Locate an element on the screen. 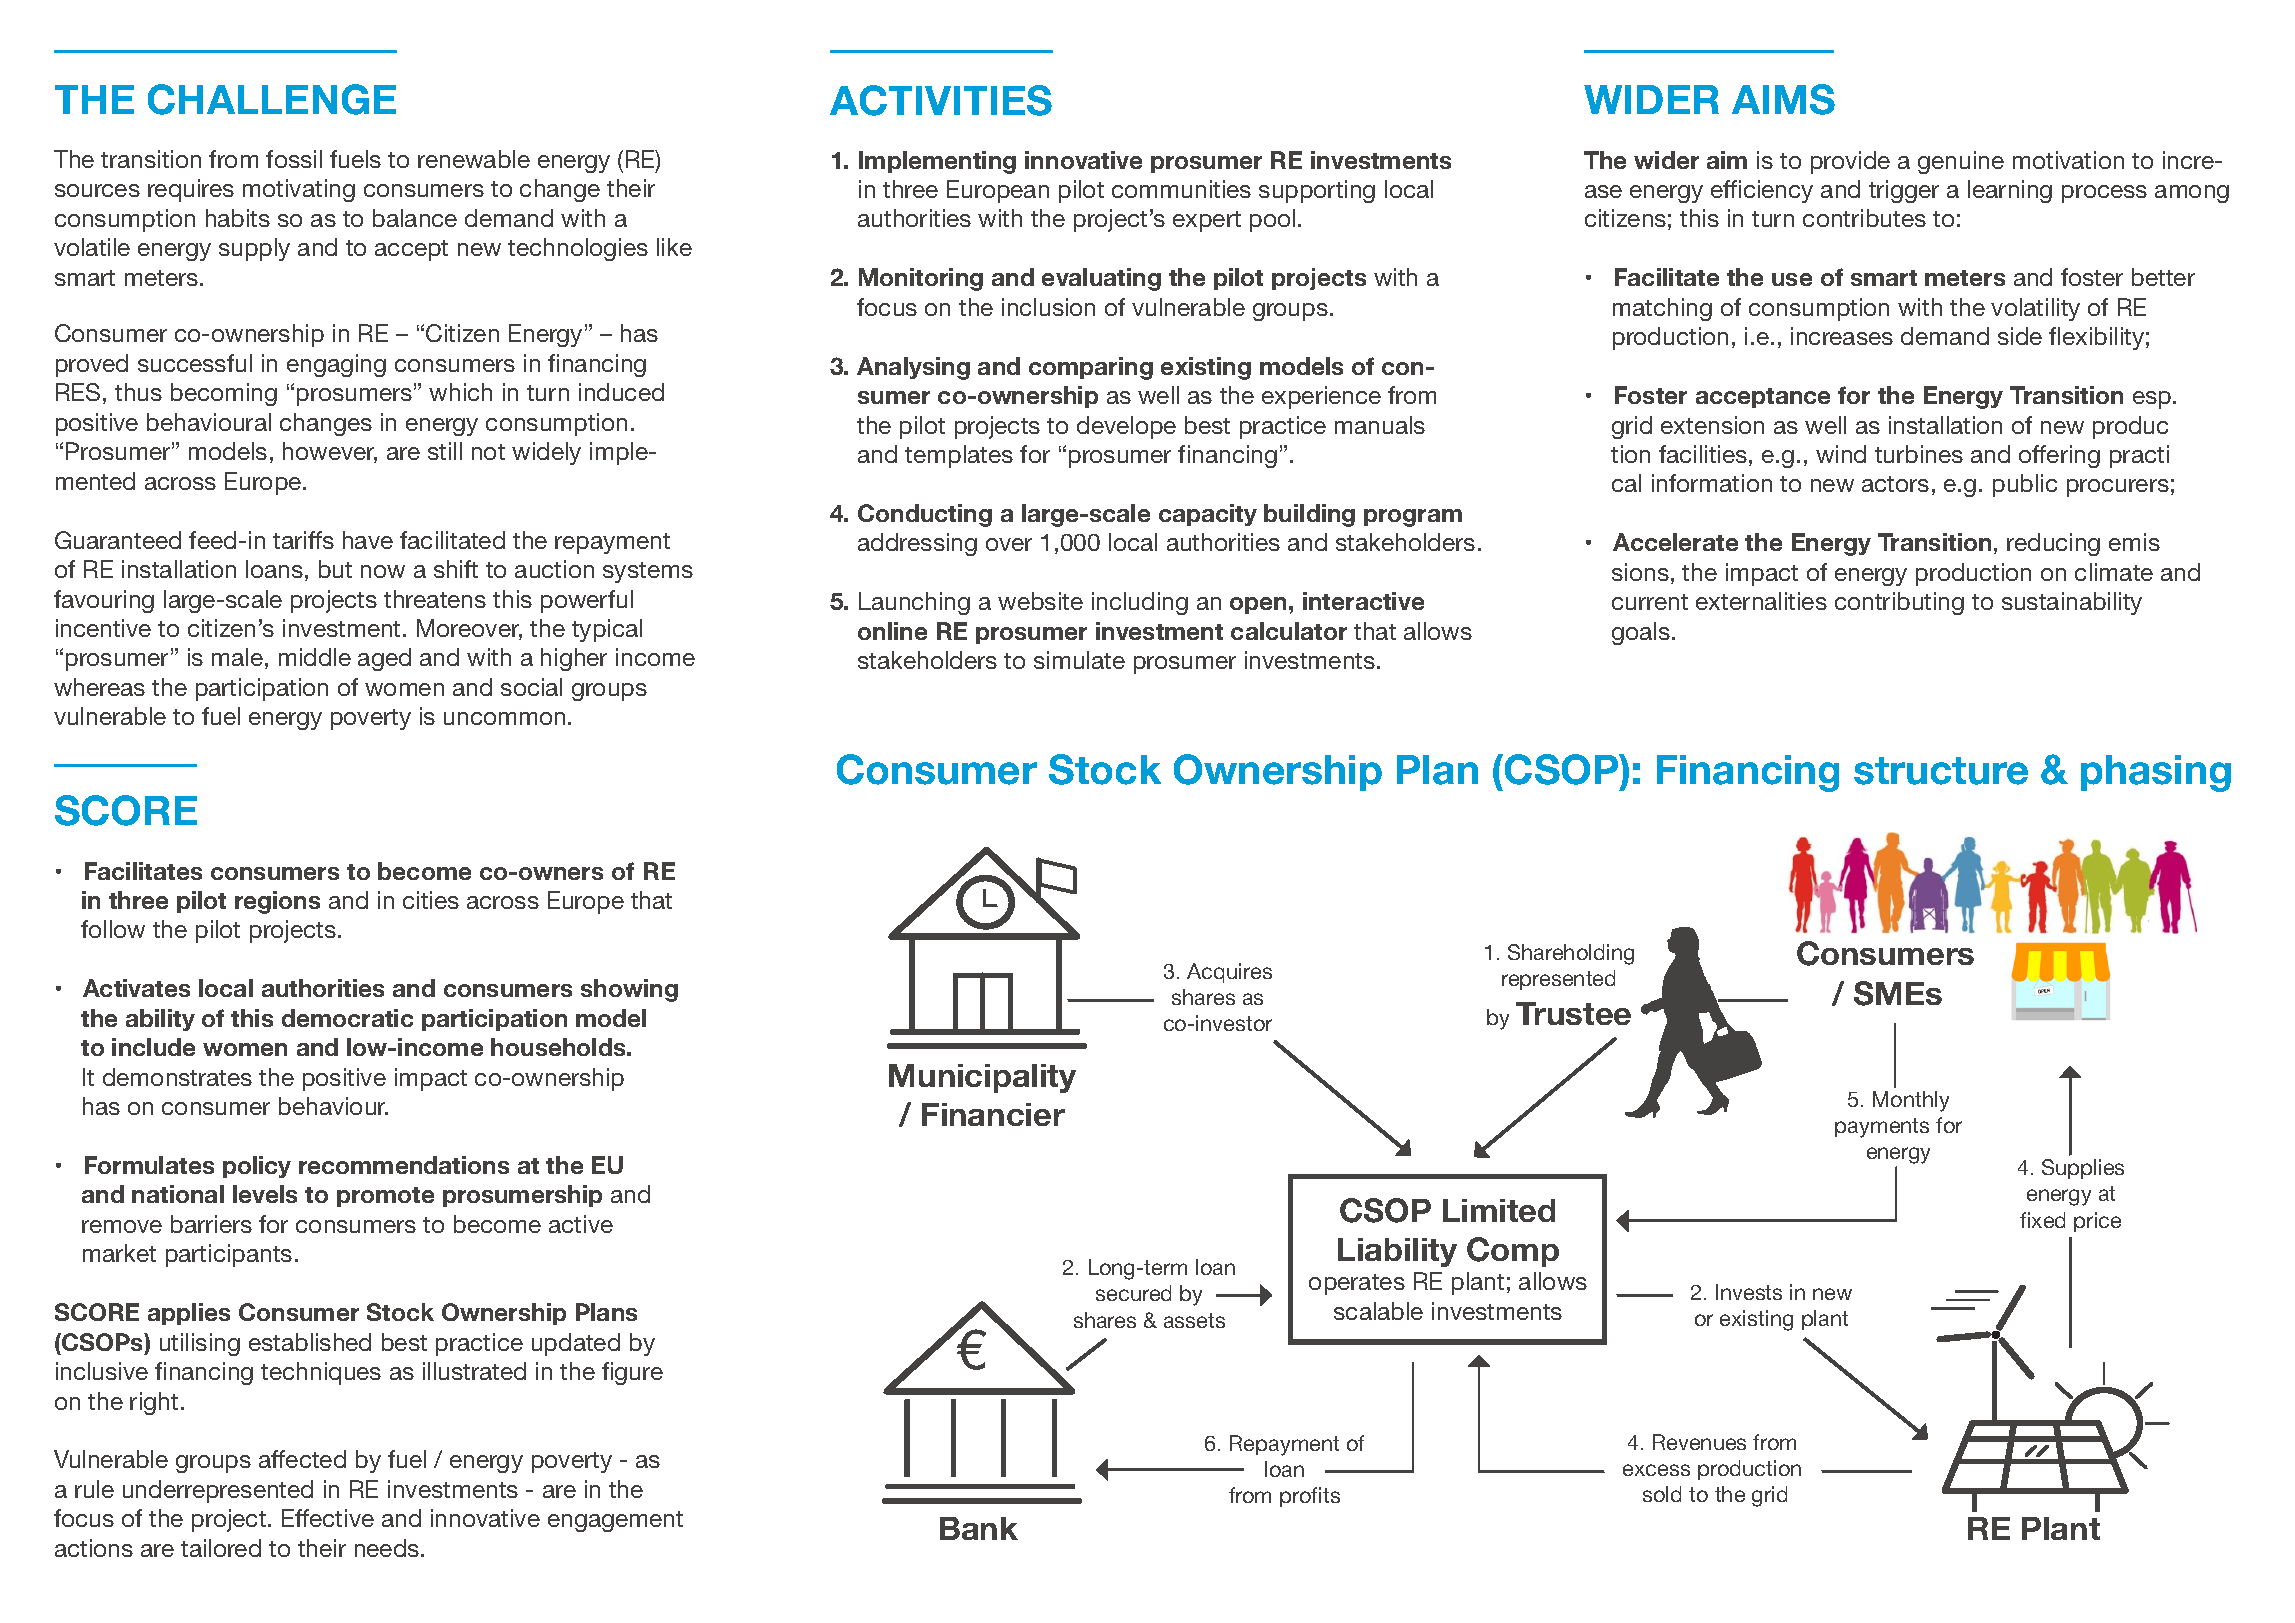  renewable is located at coordinates (474, 159).
